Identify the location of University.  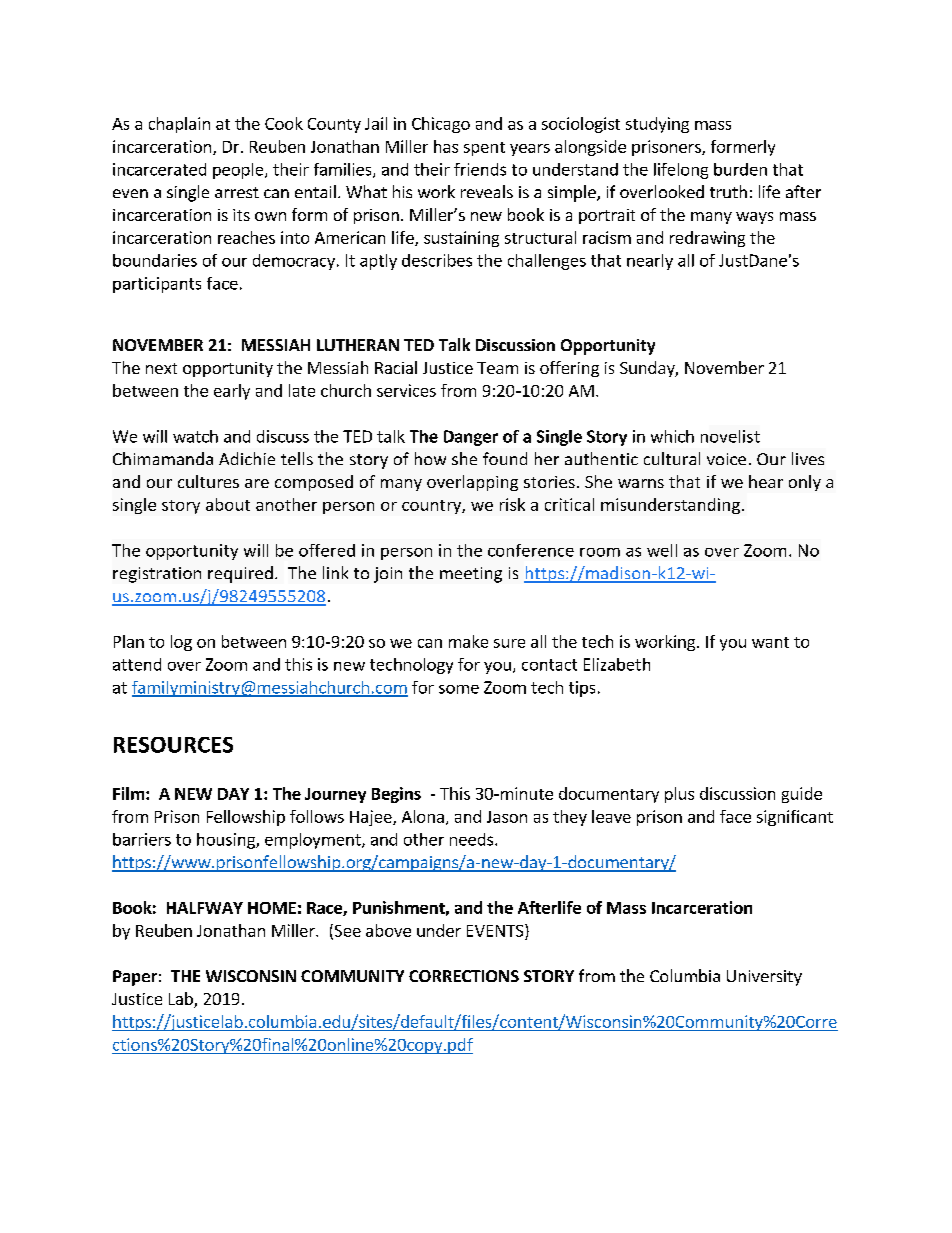
(764, 978).
